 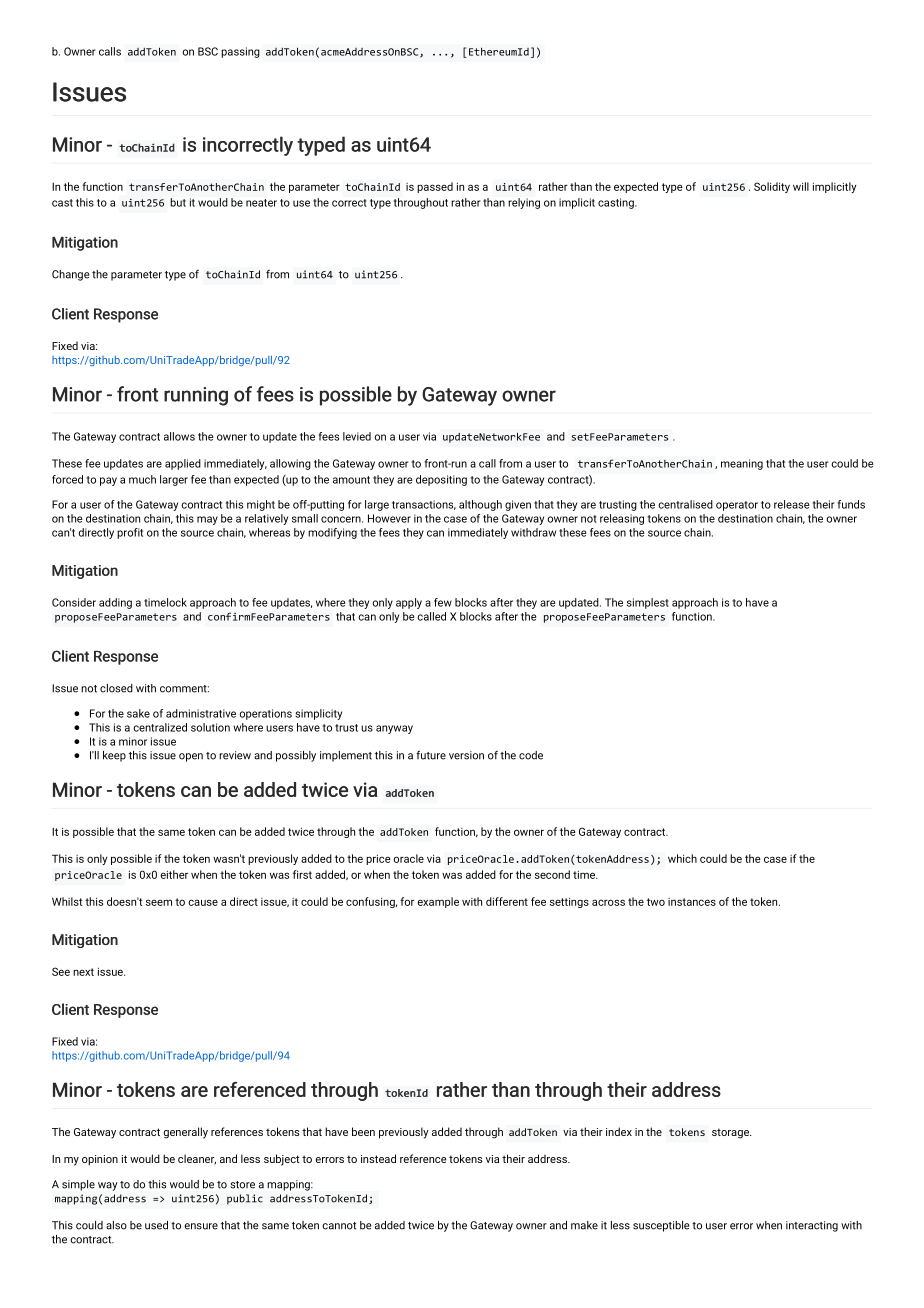 What do you see at coordinates (772, 187) in the image?
I see `Solidity` at bounding box center [772, 187].
